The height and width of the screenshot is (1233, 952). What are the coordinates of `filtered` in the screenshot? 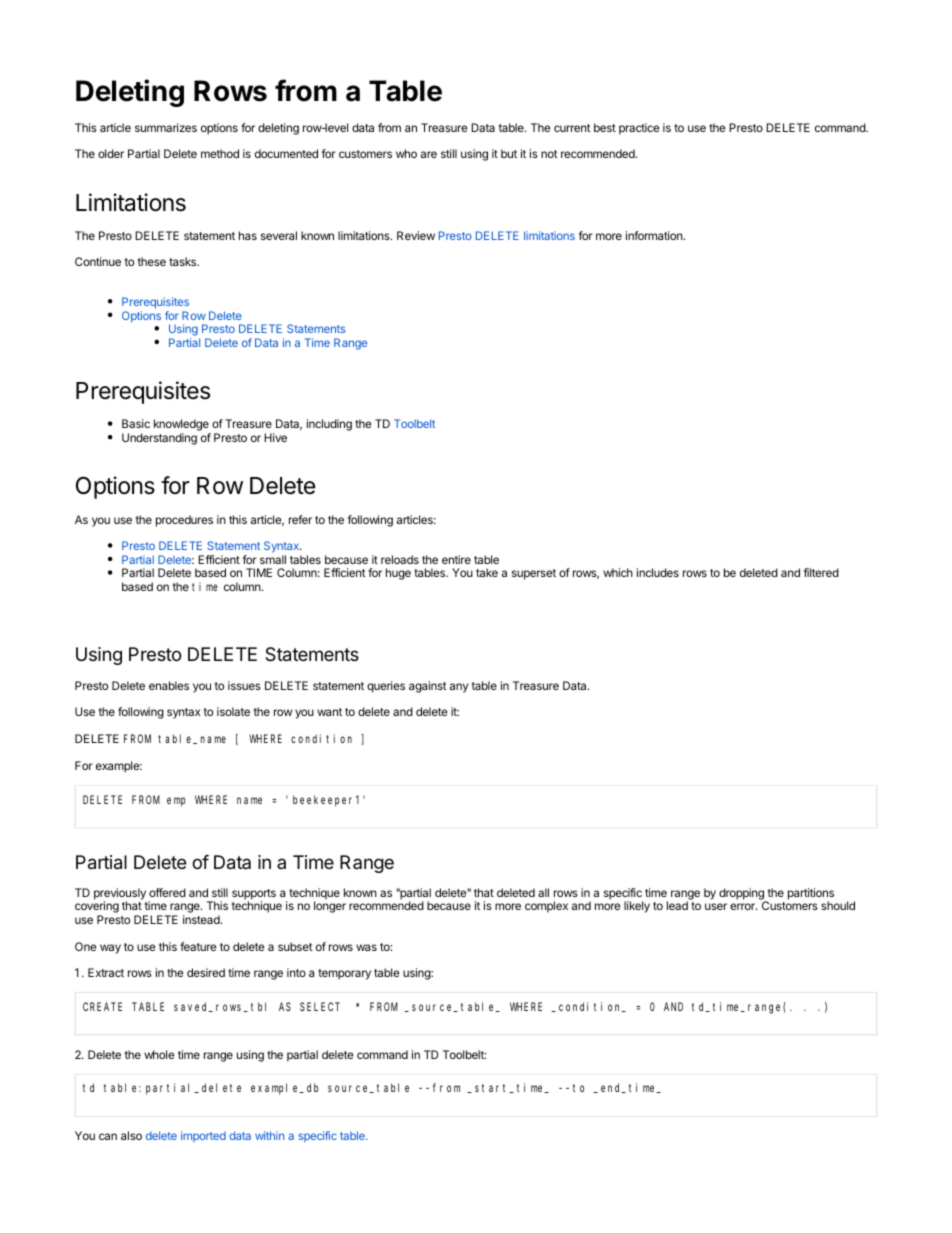 It's located at (821, 572).
